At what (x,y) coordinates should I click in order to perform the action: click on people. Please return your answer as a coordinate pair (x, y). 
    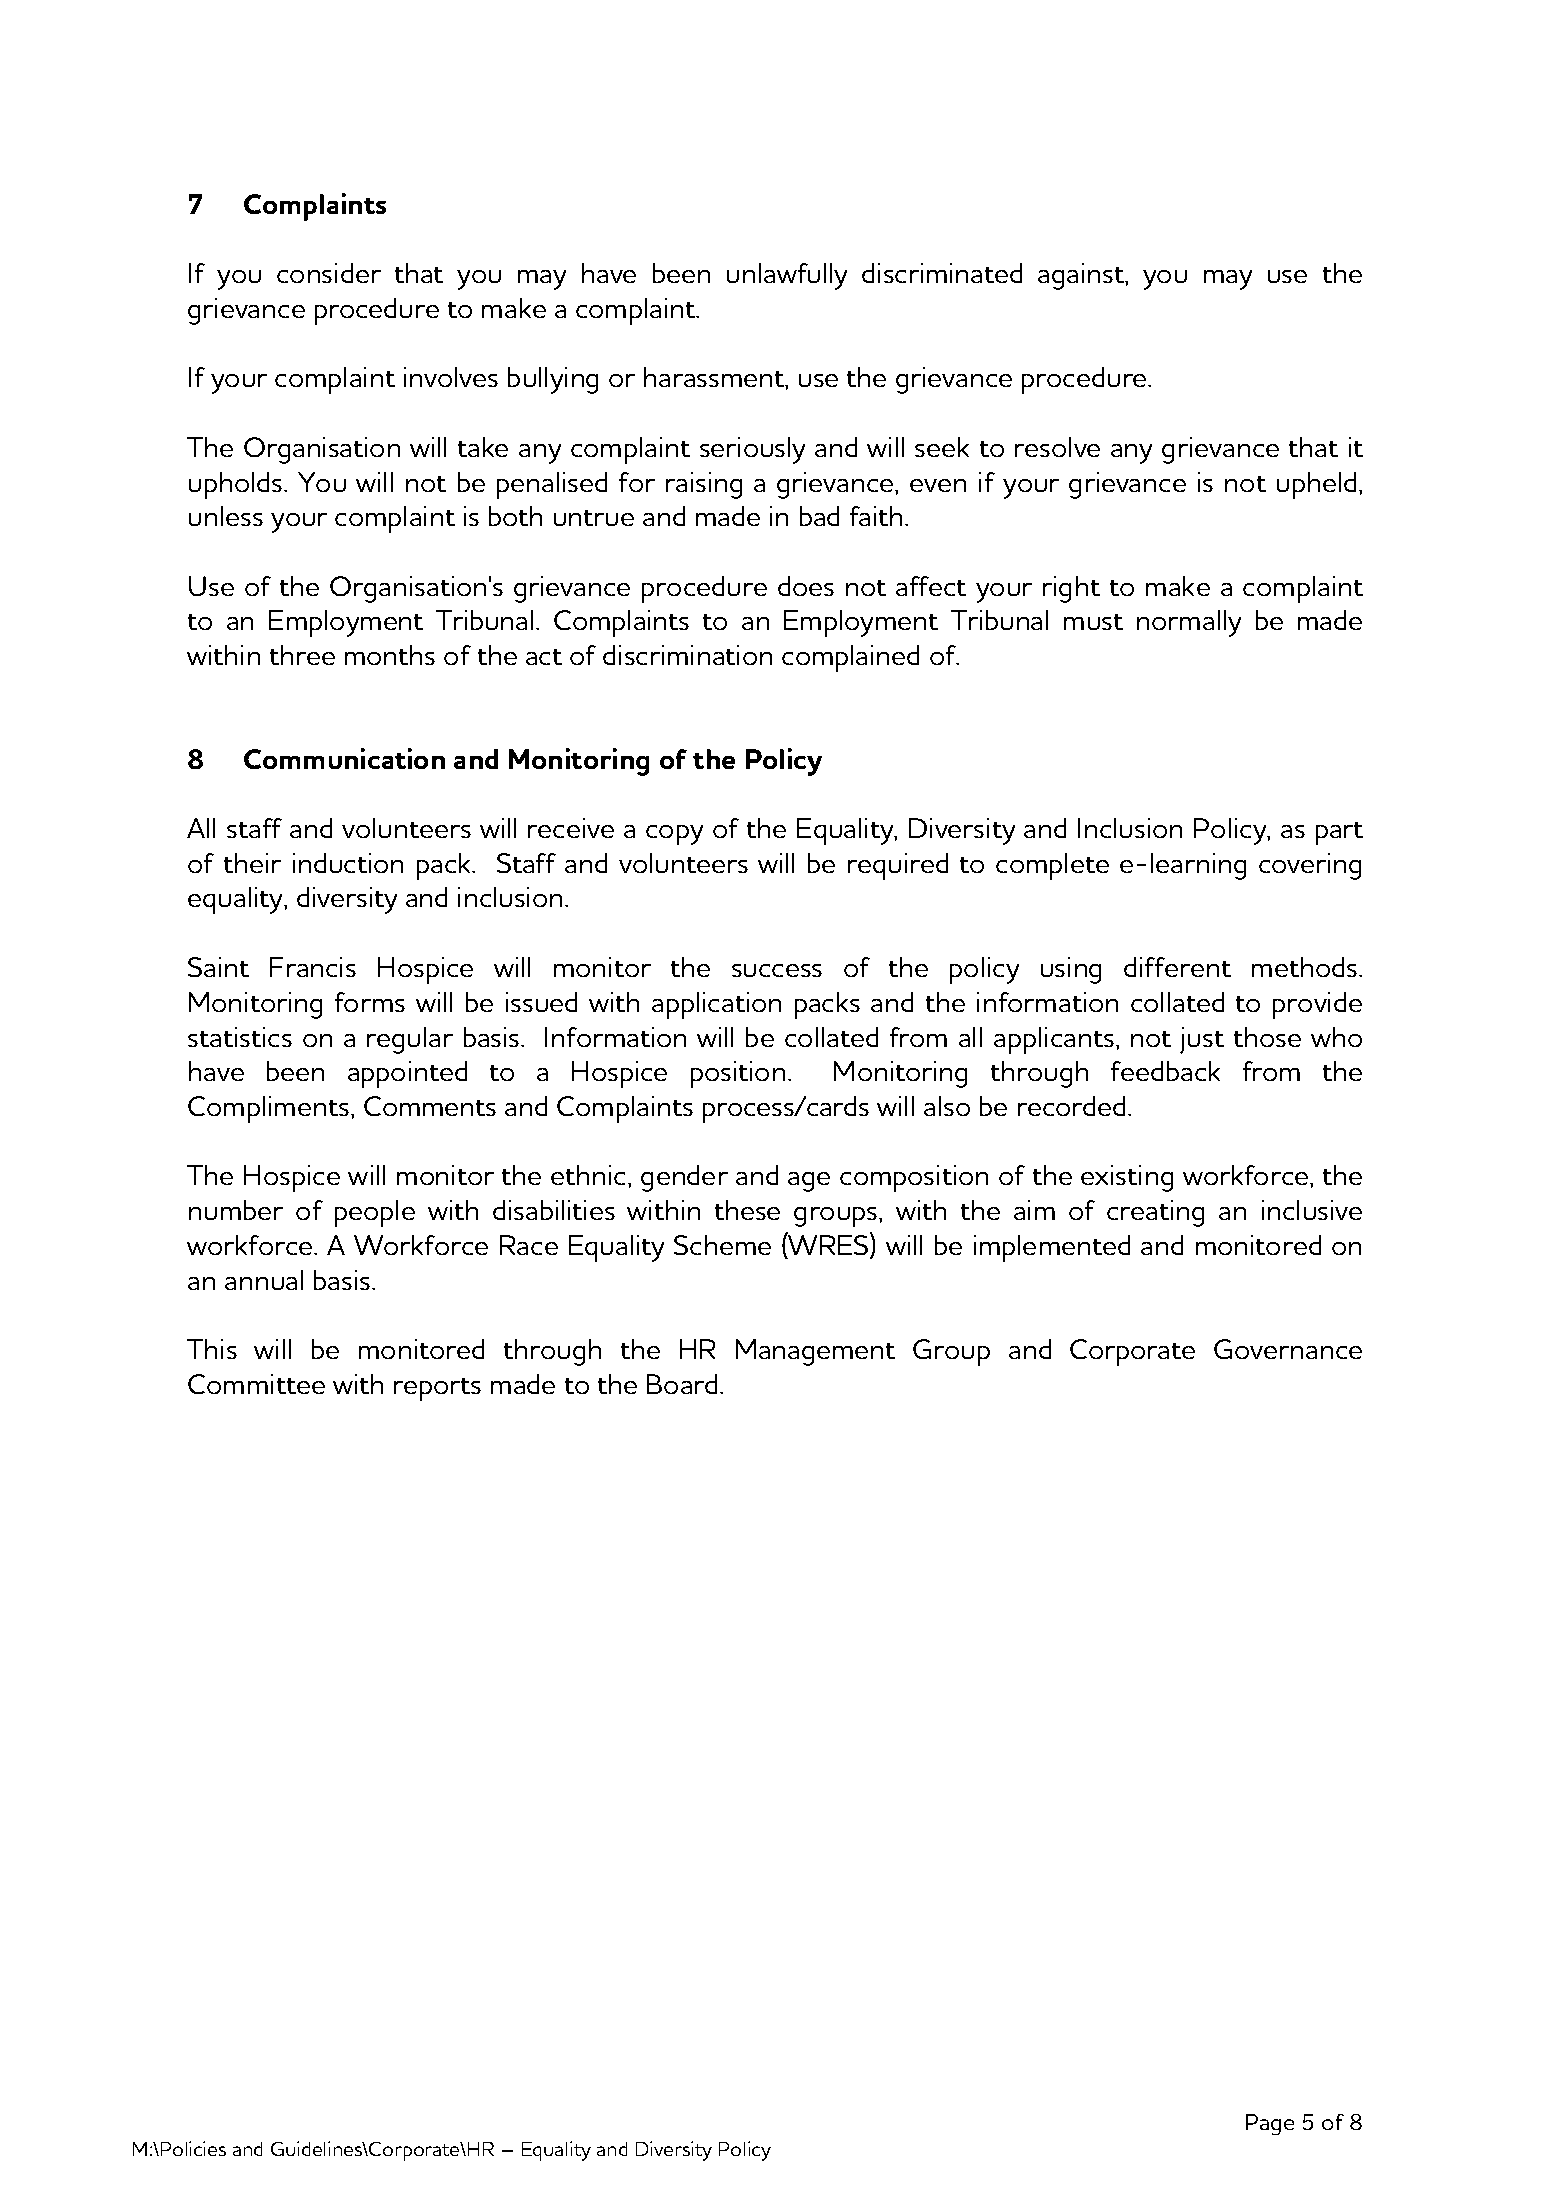
    Looking at the image, I should click on (375, 1213).
